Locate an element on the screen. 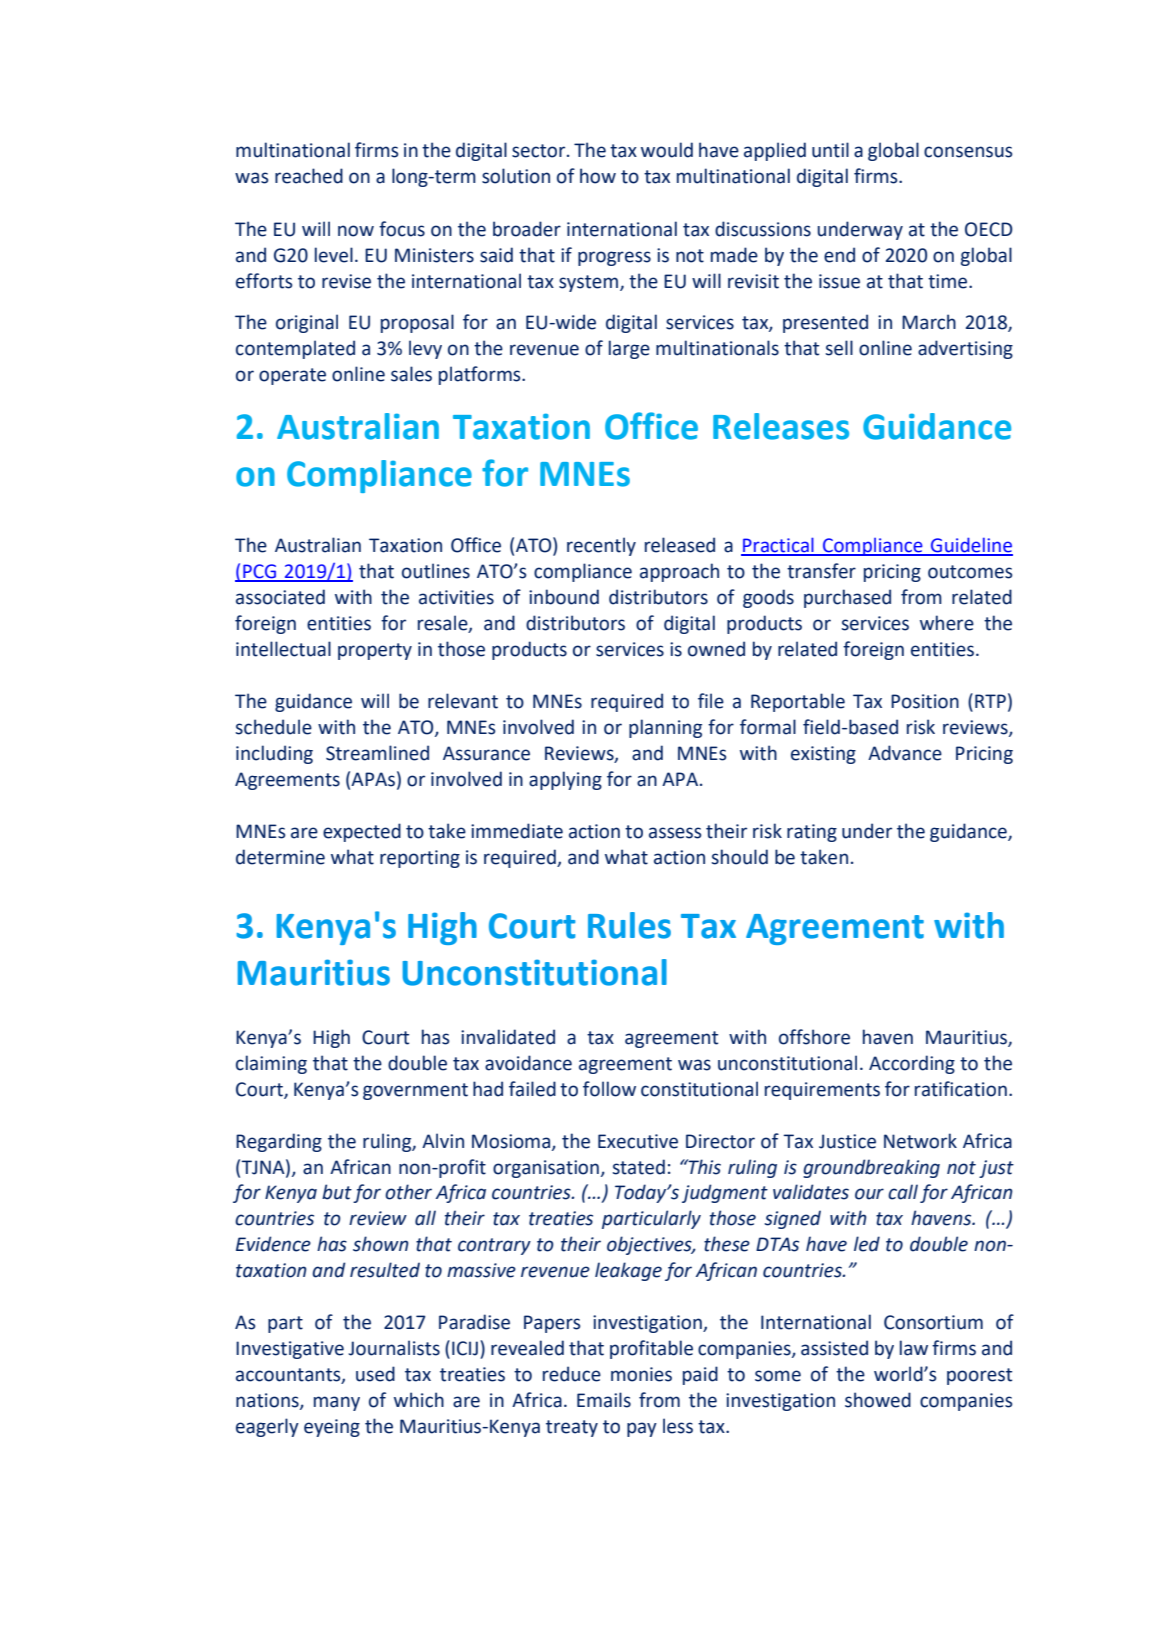 This screenshot has width=1150, height=1626. applying is located at coordinates (565, 780).
